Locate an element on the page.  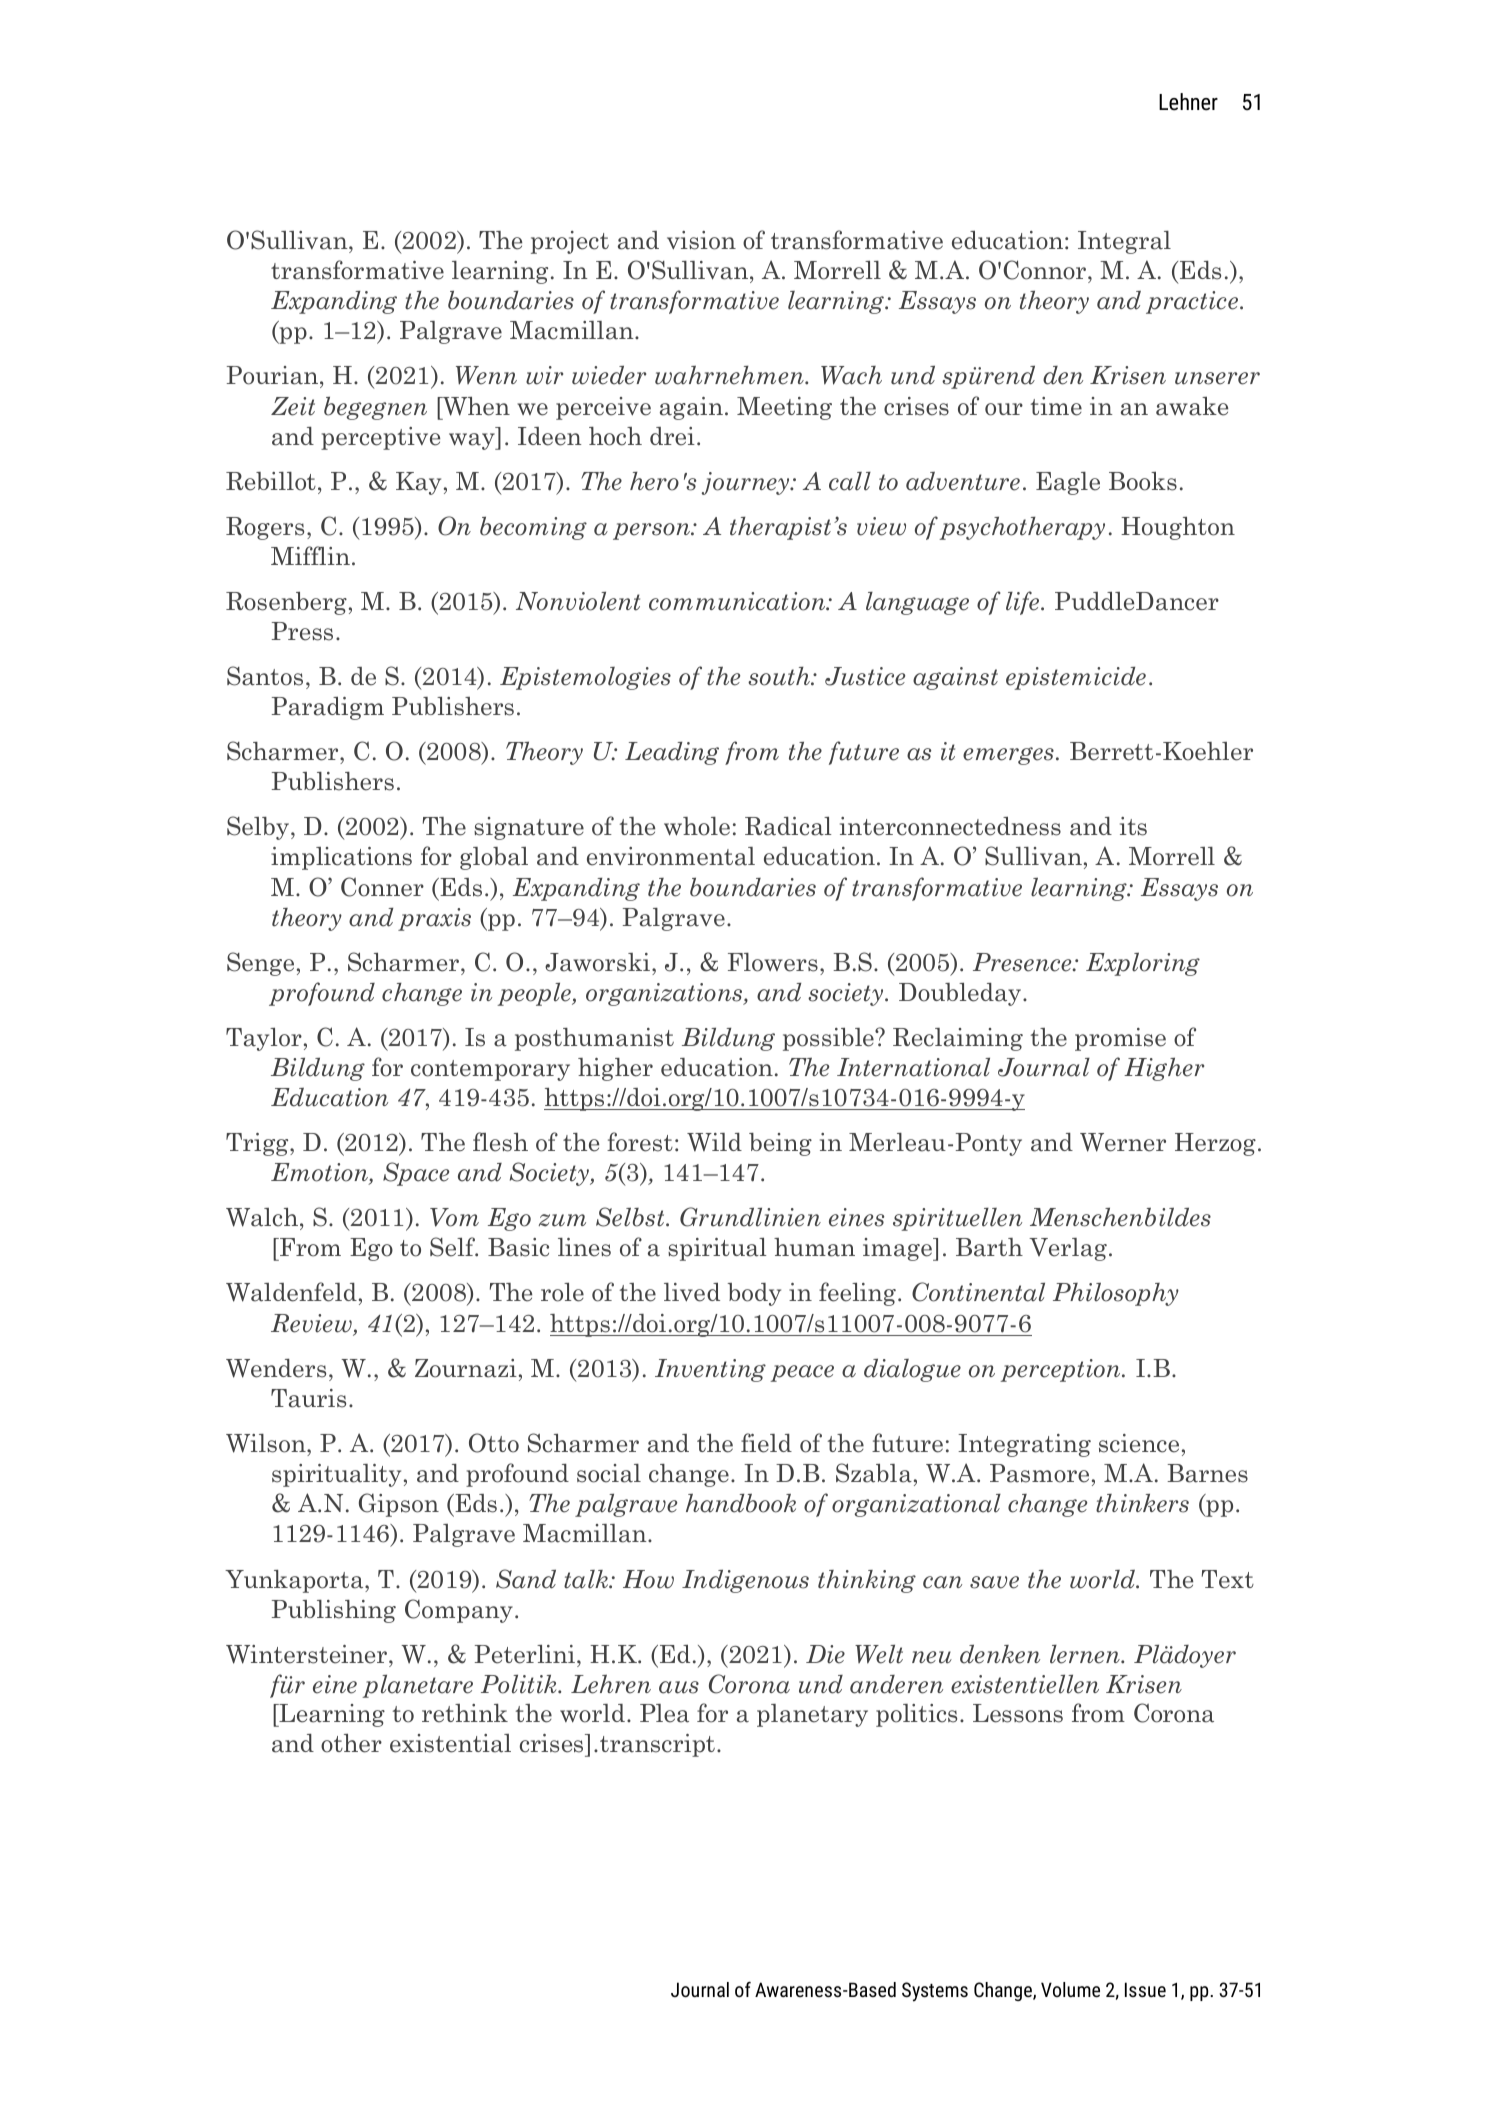
Space is located at coordinates (416, 1174).
